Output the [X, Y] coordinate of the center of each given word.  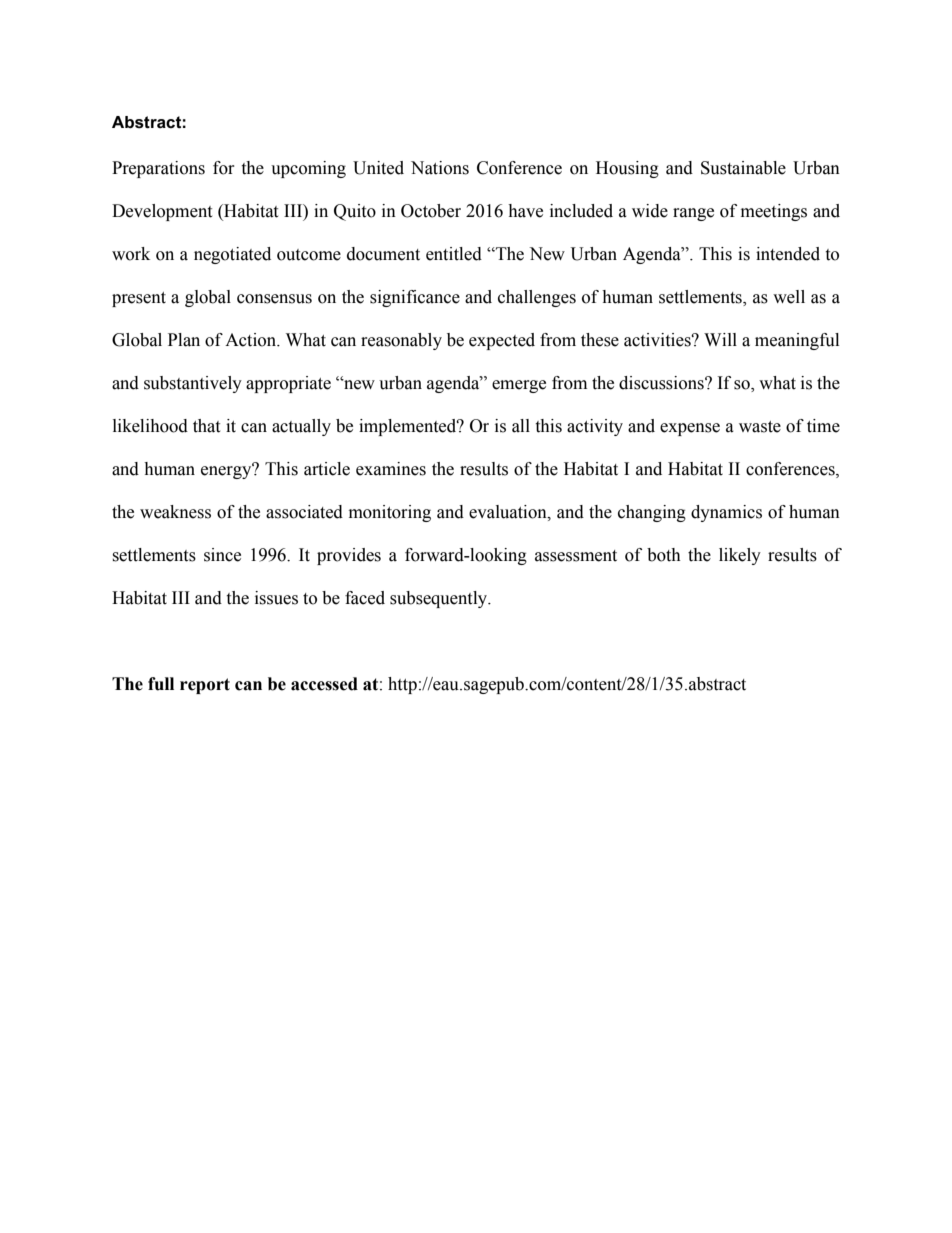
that [206, 426]
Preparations [158, 169]
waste [760, 427]
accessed [324, 684]
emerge [519, 386]
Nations [440, 168]
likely [740, 556]
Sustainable [743, 168]
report [205, 686]
